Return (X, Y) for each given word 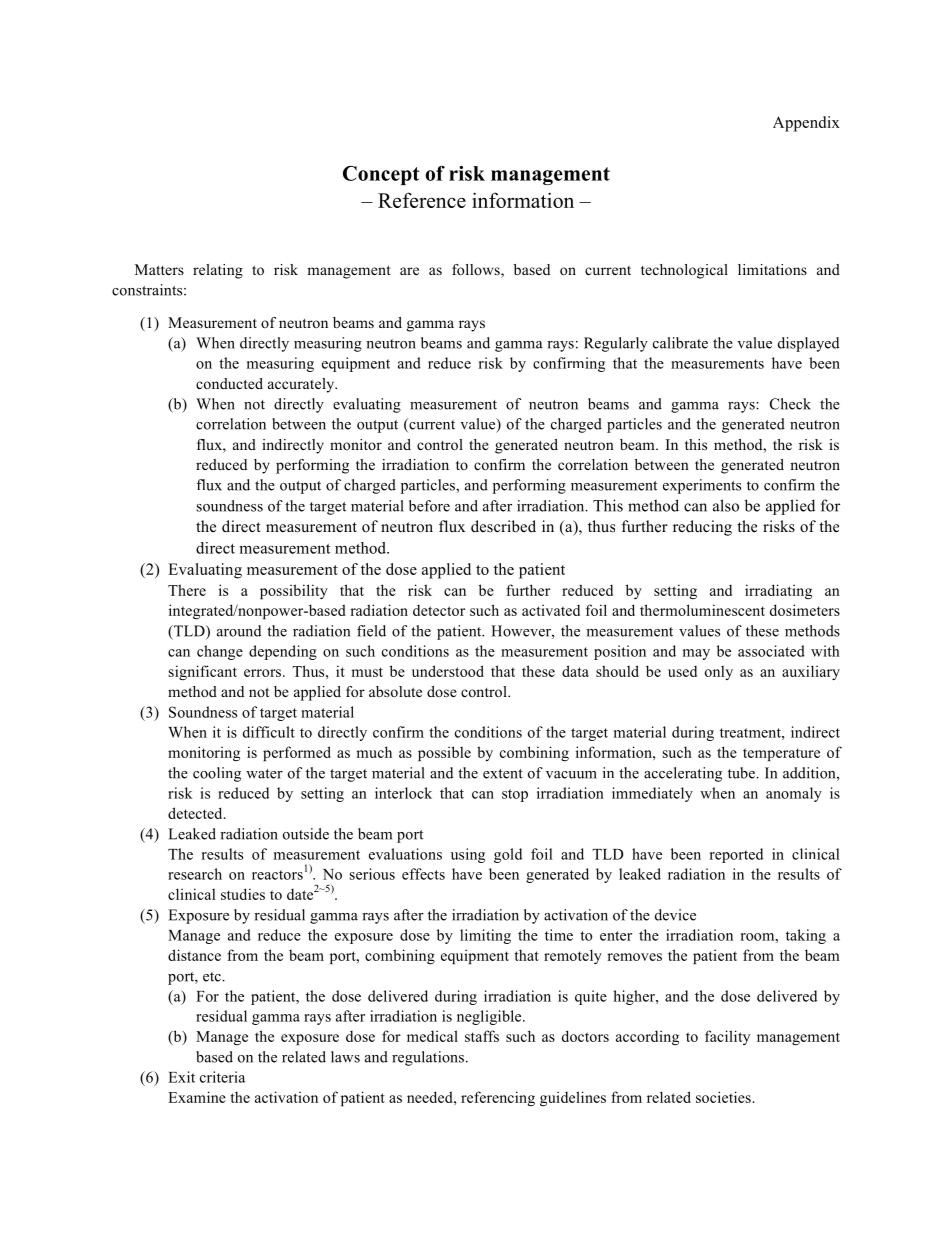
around (239, 631)
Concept (381, 175)
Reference (422, 200)
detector (439, 610)
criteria (222, 1077)
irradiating (778, 591)
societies (723, 1097)
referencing (498, 1098)
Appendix (806, 124)
